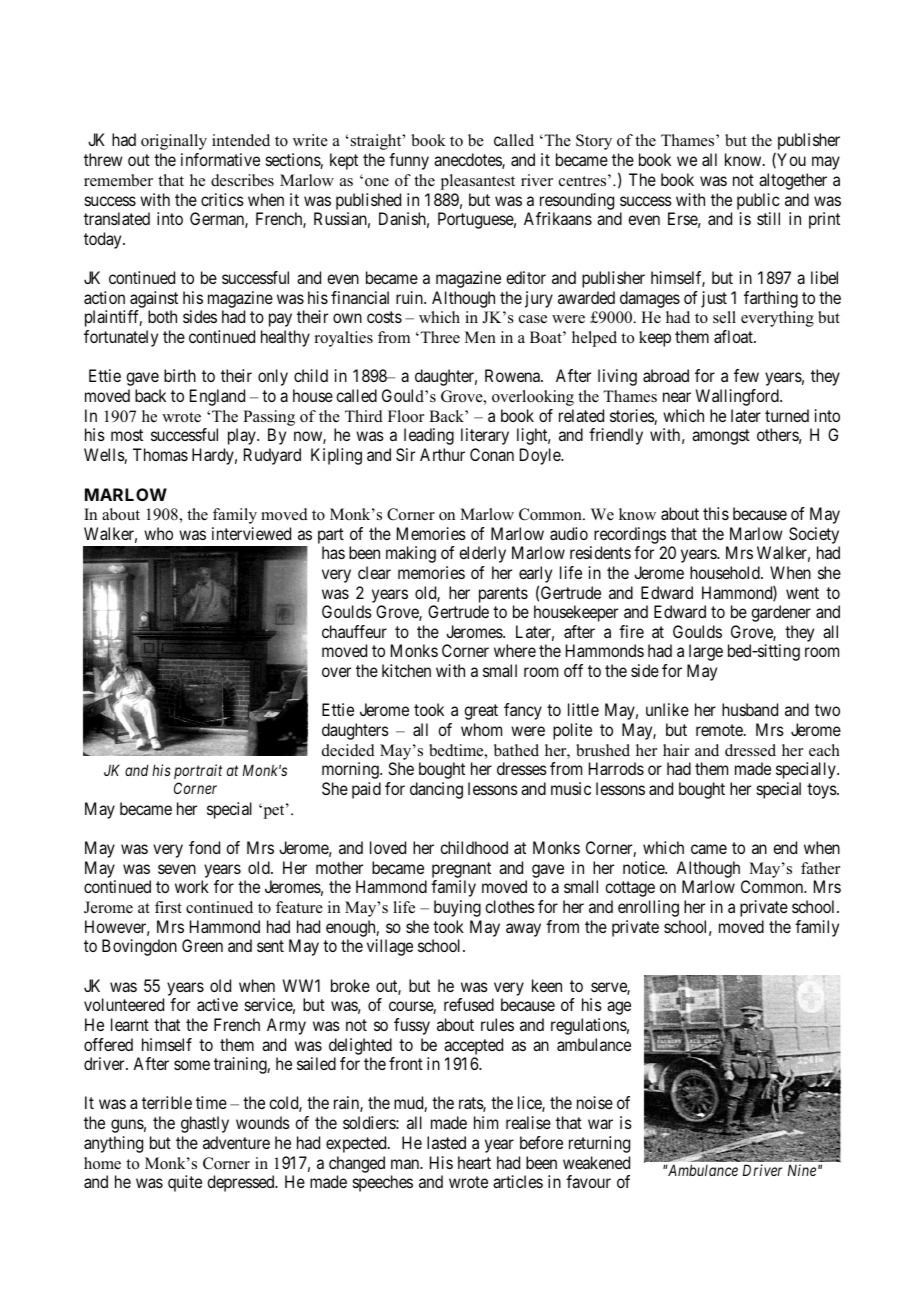  Describe the element at coordinates (758, 201) in the page. I see `public` at that location.
